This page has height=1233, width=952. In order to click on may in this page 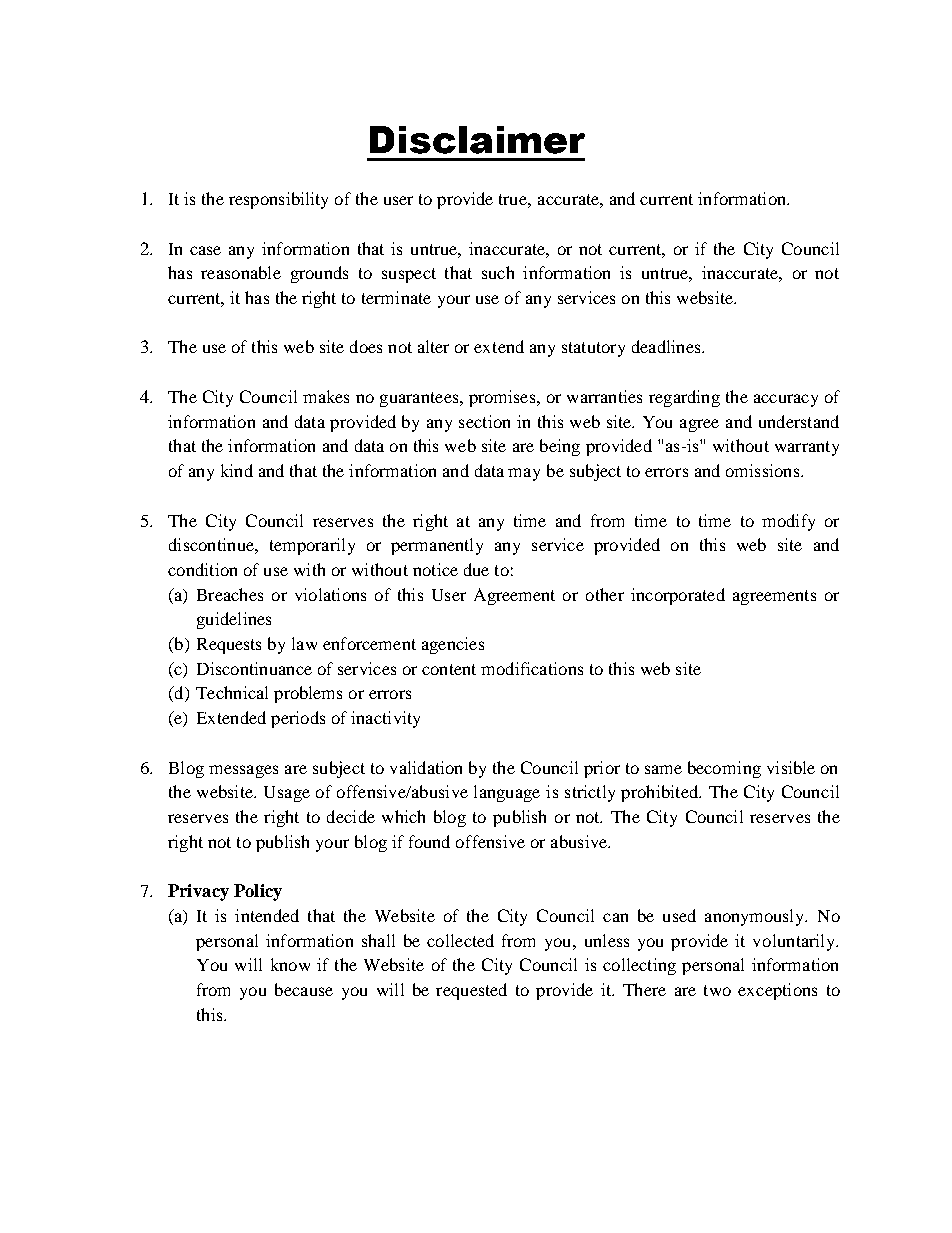, I will do `click(524, 474)`.
